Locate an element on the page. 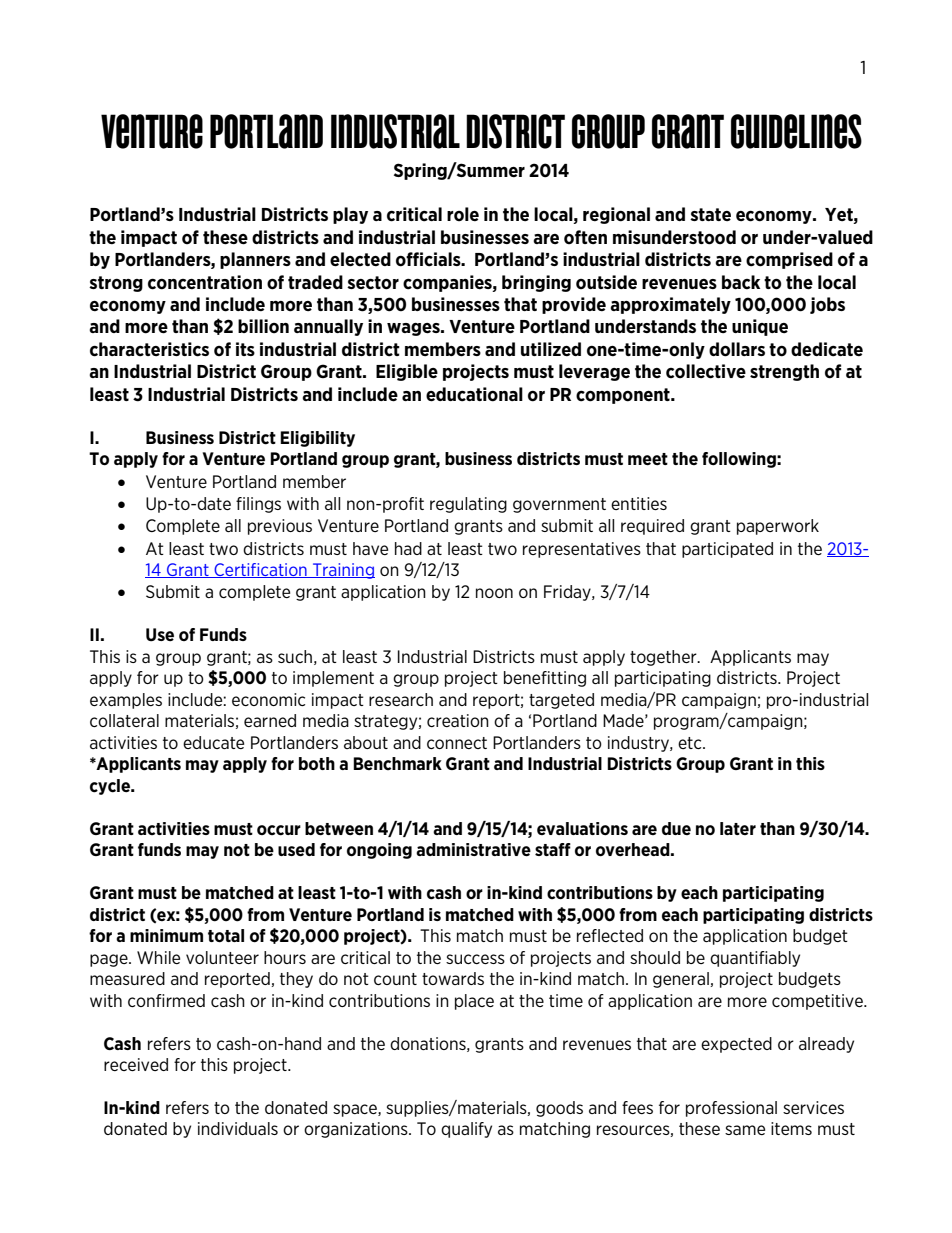 Image resolution: width=952 pixels, height=1233 pixels. individuals is located at coordinates (238, 1128).
